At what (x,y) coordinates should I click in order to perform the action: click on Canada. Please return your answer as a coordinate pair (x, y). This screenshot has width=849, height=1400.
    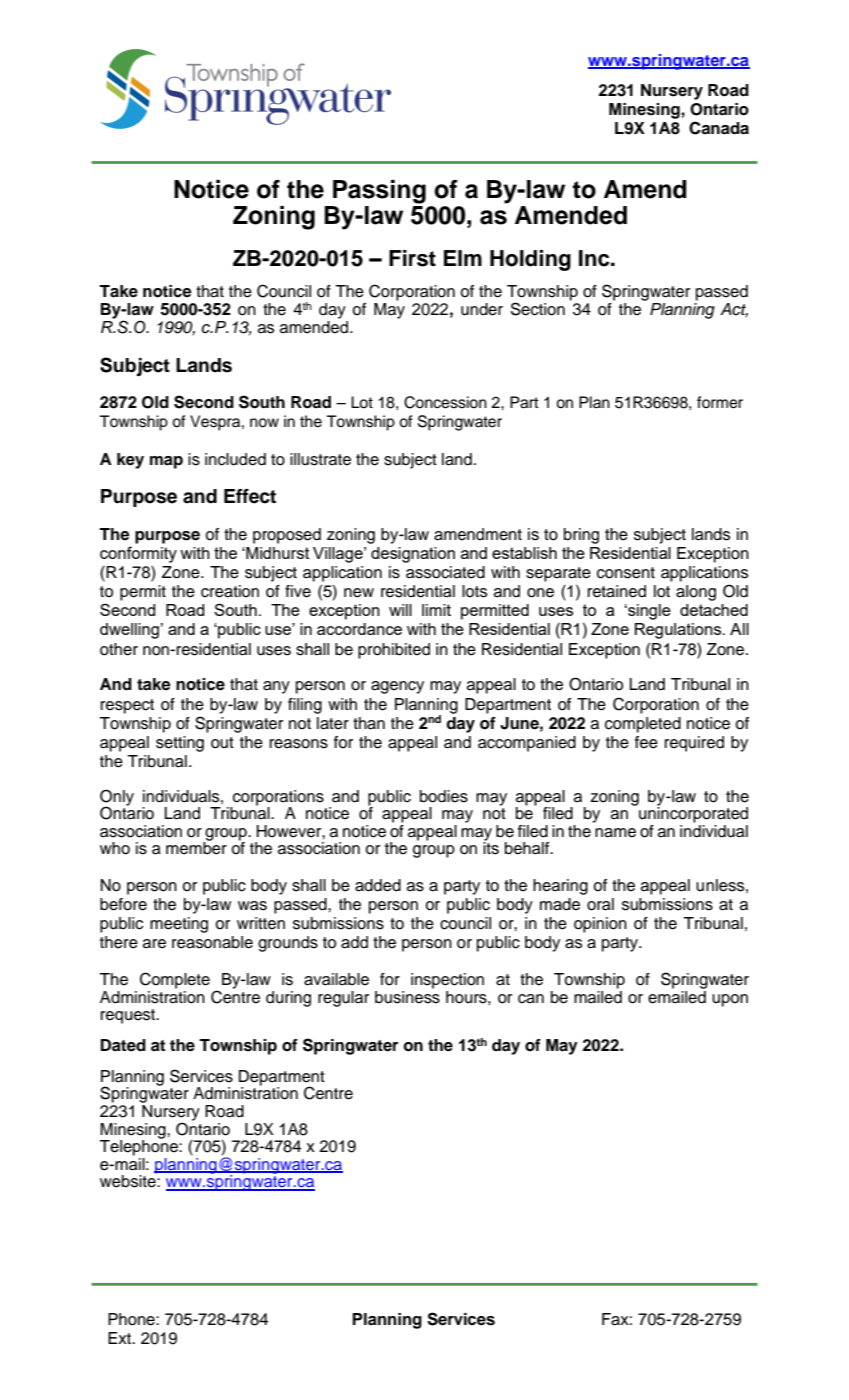
    Looking at the image, I should click on (719, 128).
